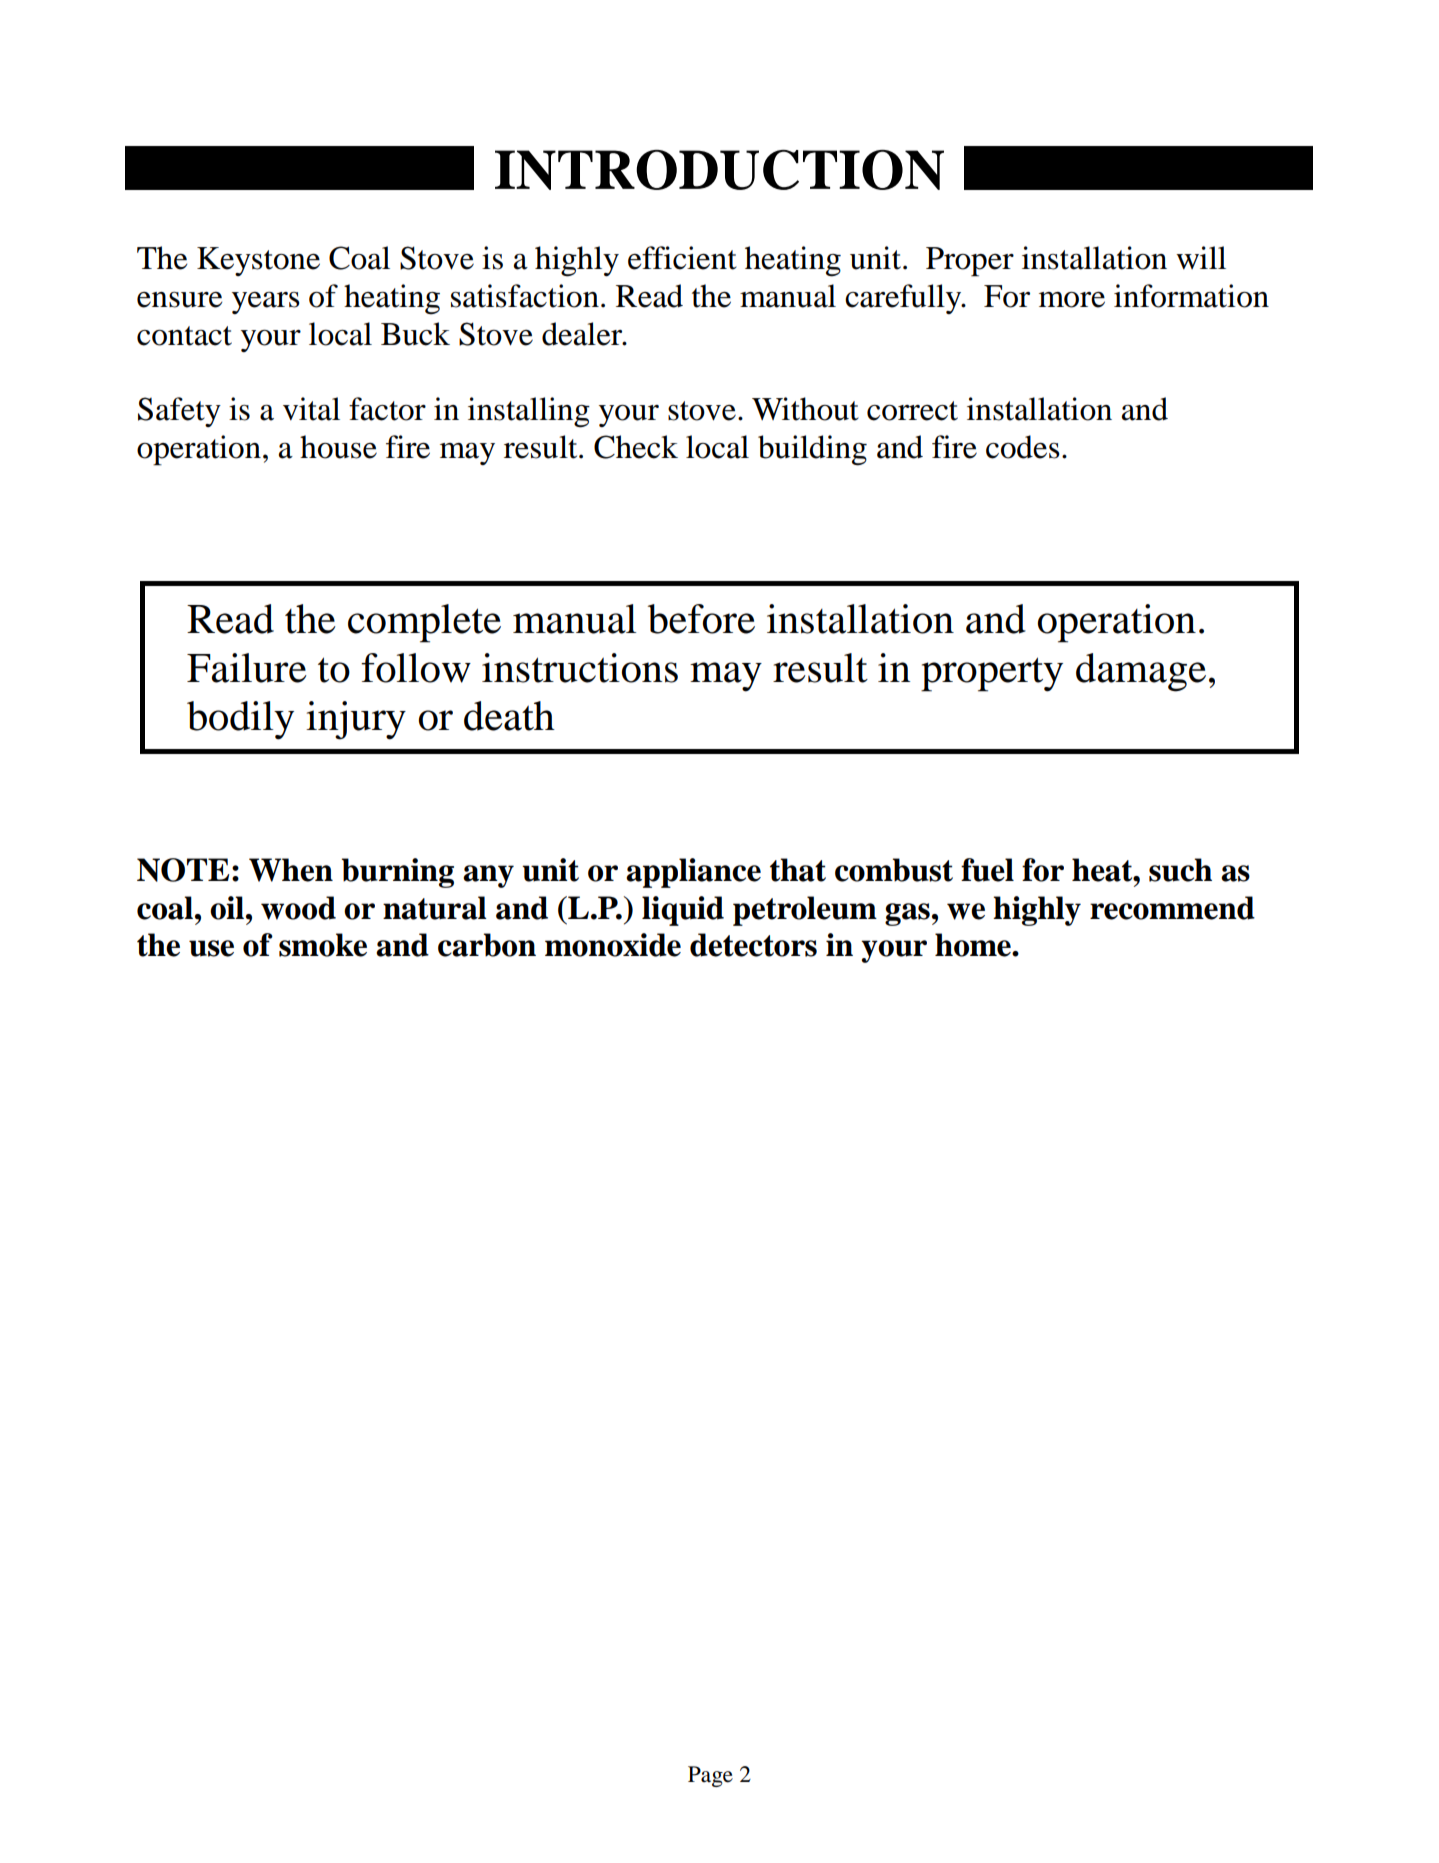 The height and width of the screenshot is (1863, 1439). I want to click on Keystone, so click(258, 261).
